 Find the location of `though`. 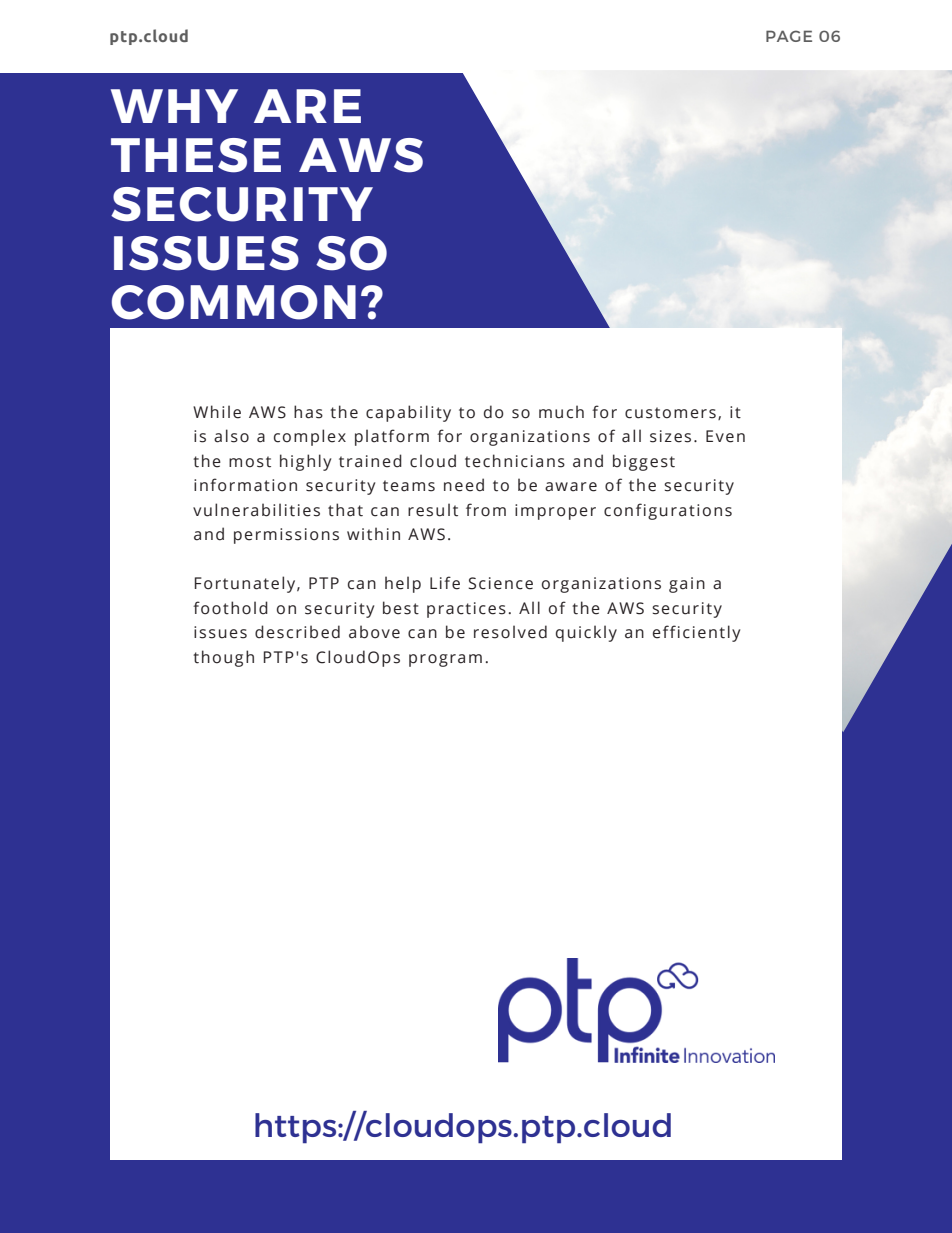

though is located at coordinates (223, 658).
